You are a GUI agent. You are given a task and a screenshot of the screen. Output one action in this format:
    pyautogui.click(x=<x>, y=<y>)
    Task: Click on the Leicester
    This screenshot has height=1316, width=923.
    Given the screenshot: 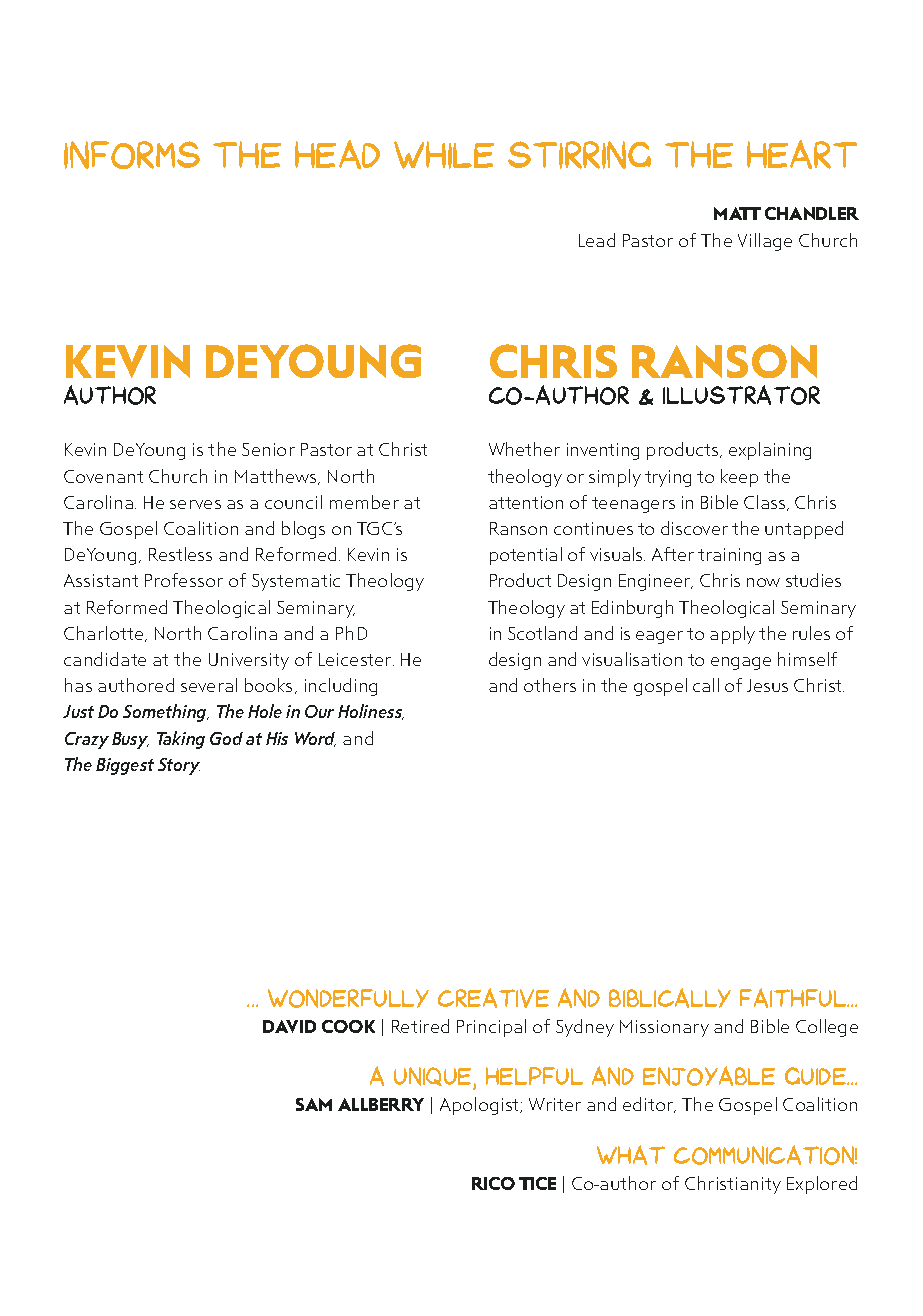 What is the action you would take?
    pyautogui.click(x=356, y=659)
